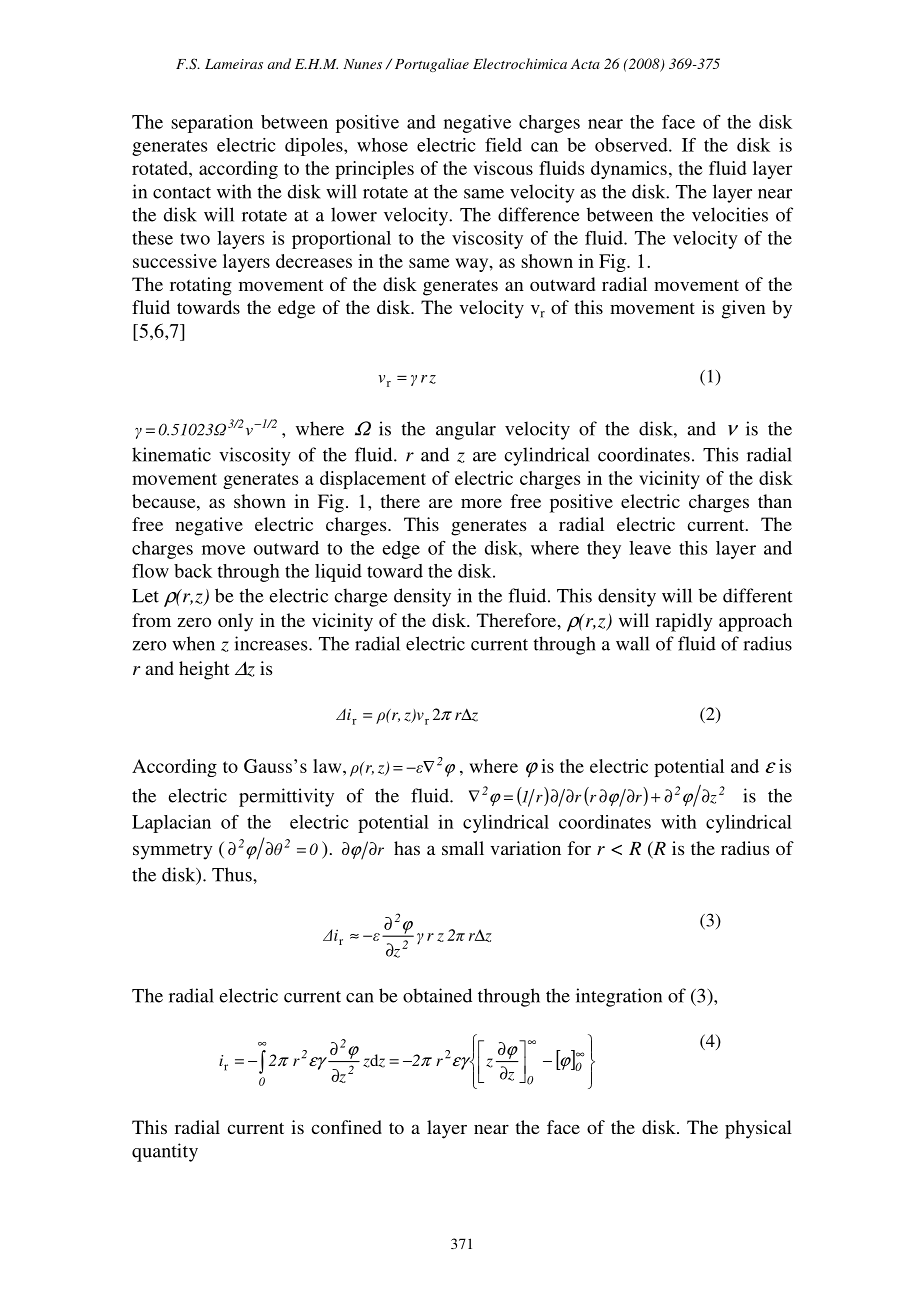 The image size is (924, 1308). Describe the element at coordinates (201, 286) in the page. I see `rotating` at that location.
